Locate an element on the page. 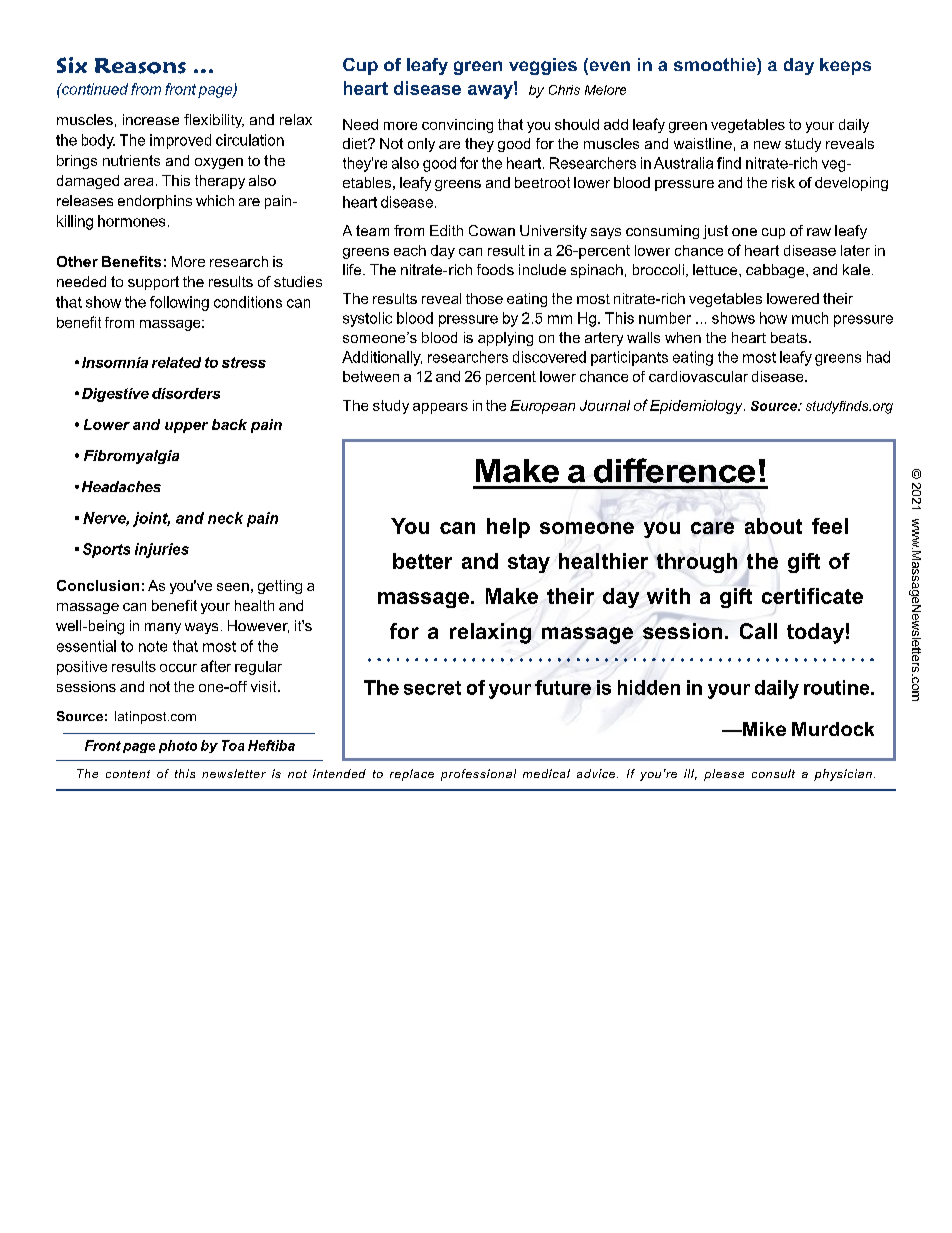 The height and width of the image is (1233, 952). veggies is located at coordinates (543, 66).
